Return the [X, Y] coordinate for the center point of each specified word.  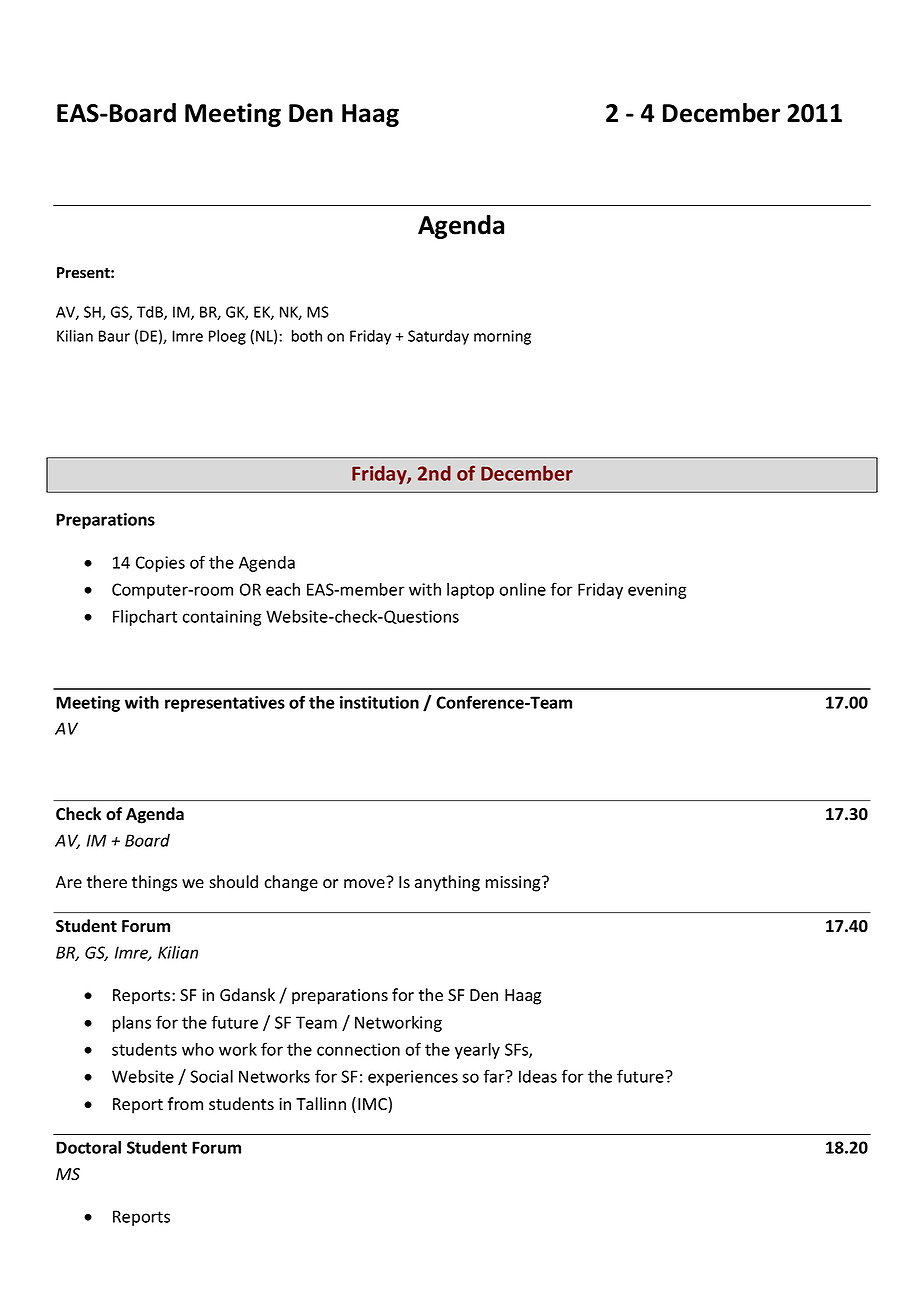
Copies [160, 564]
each [283, 589]
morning [502, 337]
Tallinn [321, 1103]
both [307, 336]
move [364, 884]
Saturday [438, 337]
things [154, 883]
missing [514, 884]
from [185, 1104]
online [522, 589]
